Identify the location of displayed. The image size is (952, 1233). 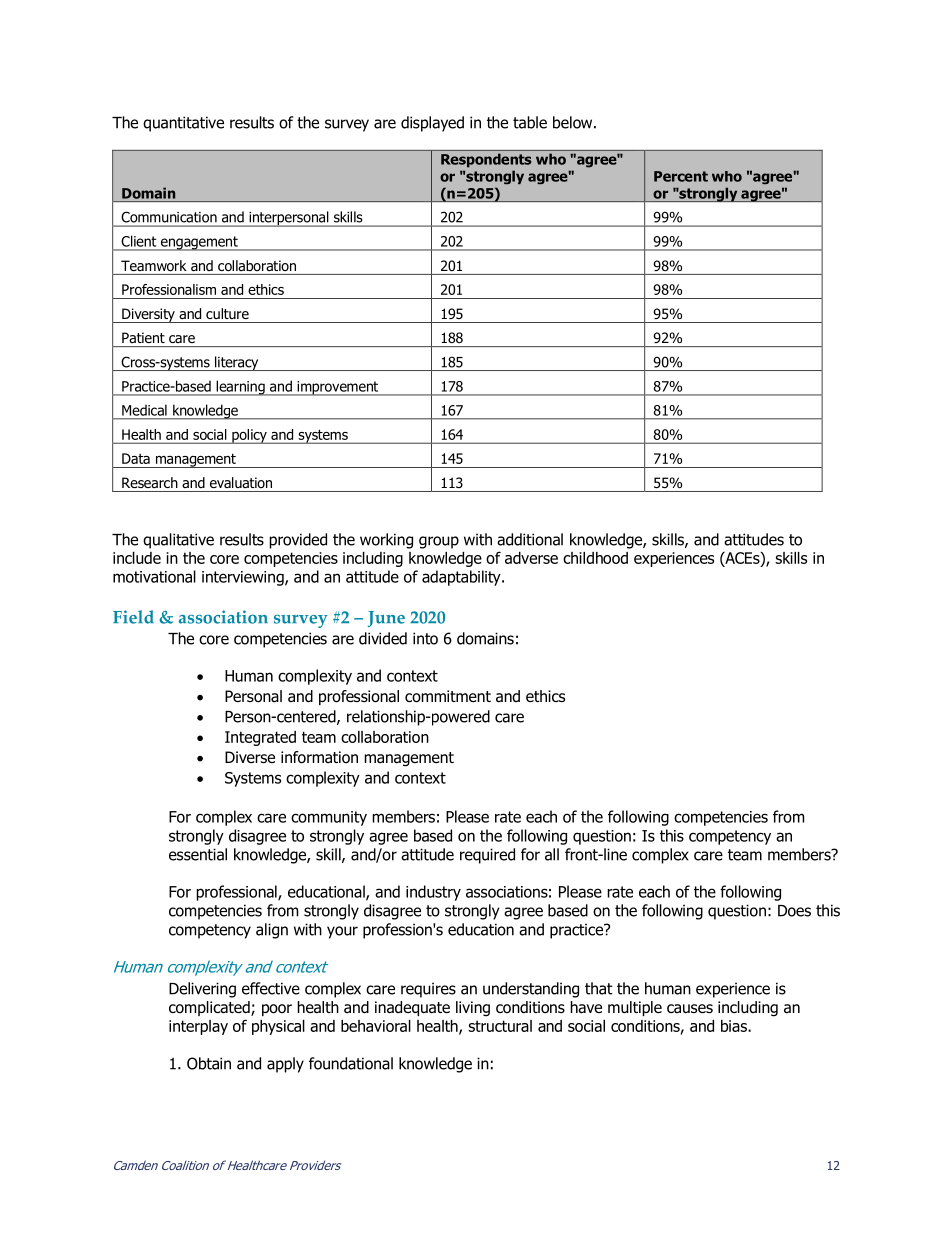
(432, 124).
